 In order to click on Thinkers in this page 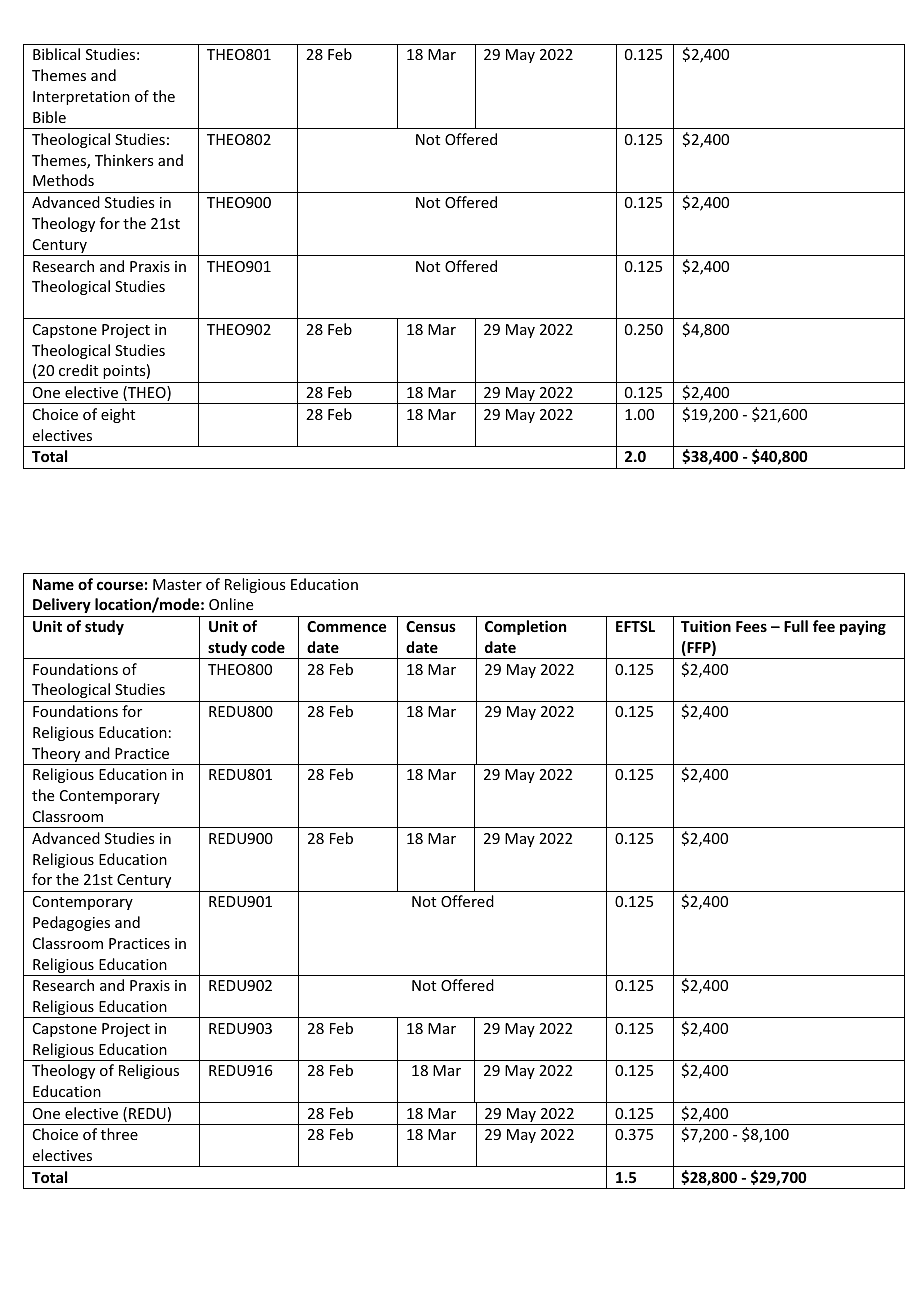, I will do `click(124, 160)`.
